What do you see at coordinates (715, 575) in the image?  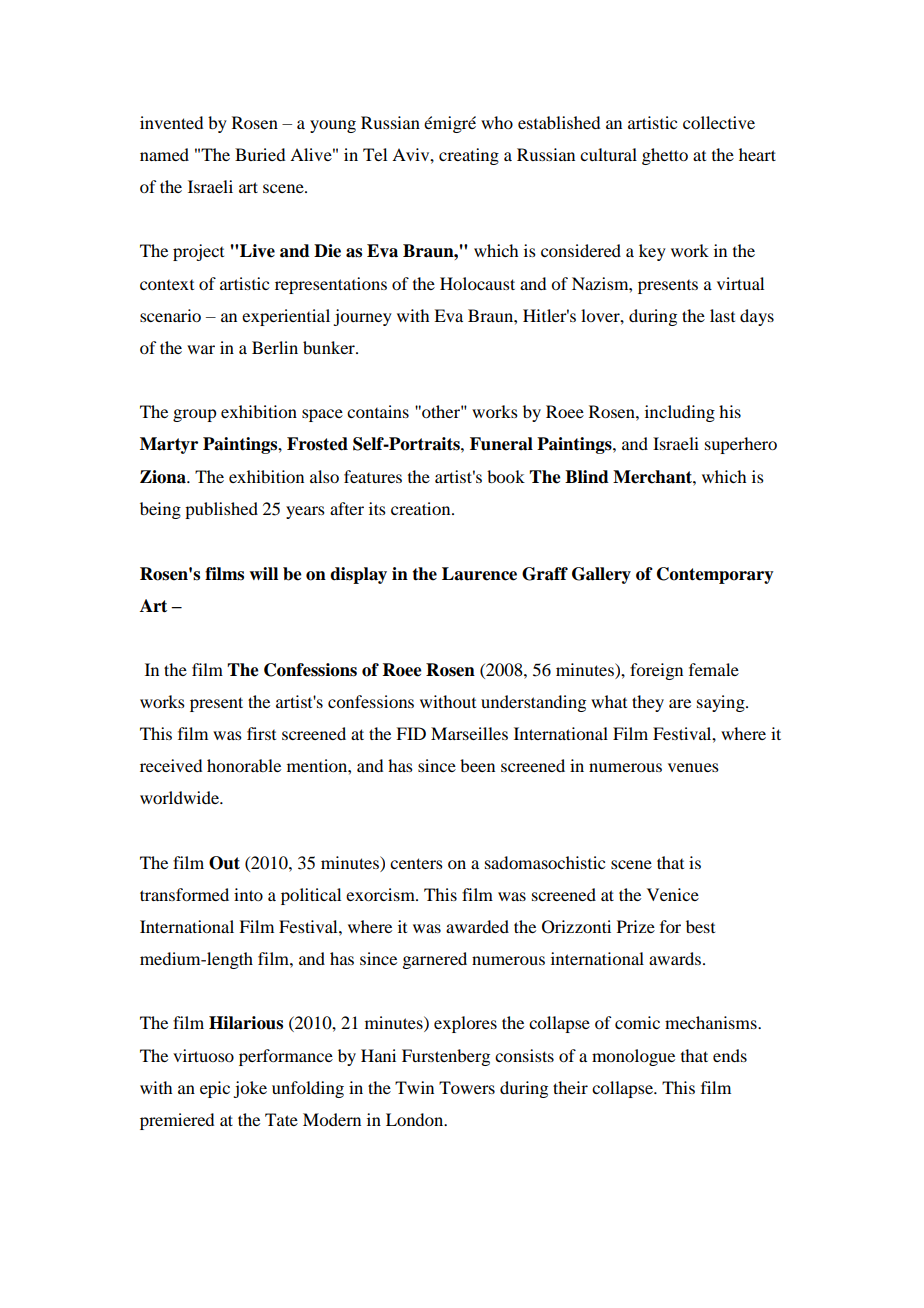 I see `Contemporary` at bounding box center [715, 575].
